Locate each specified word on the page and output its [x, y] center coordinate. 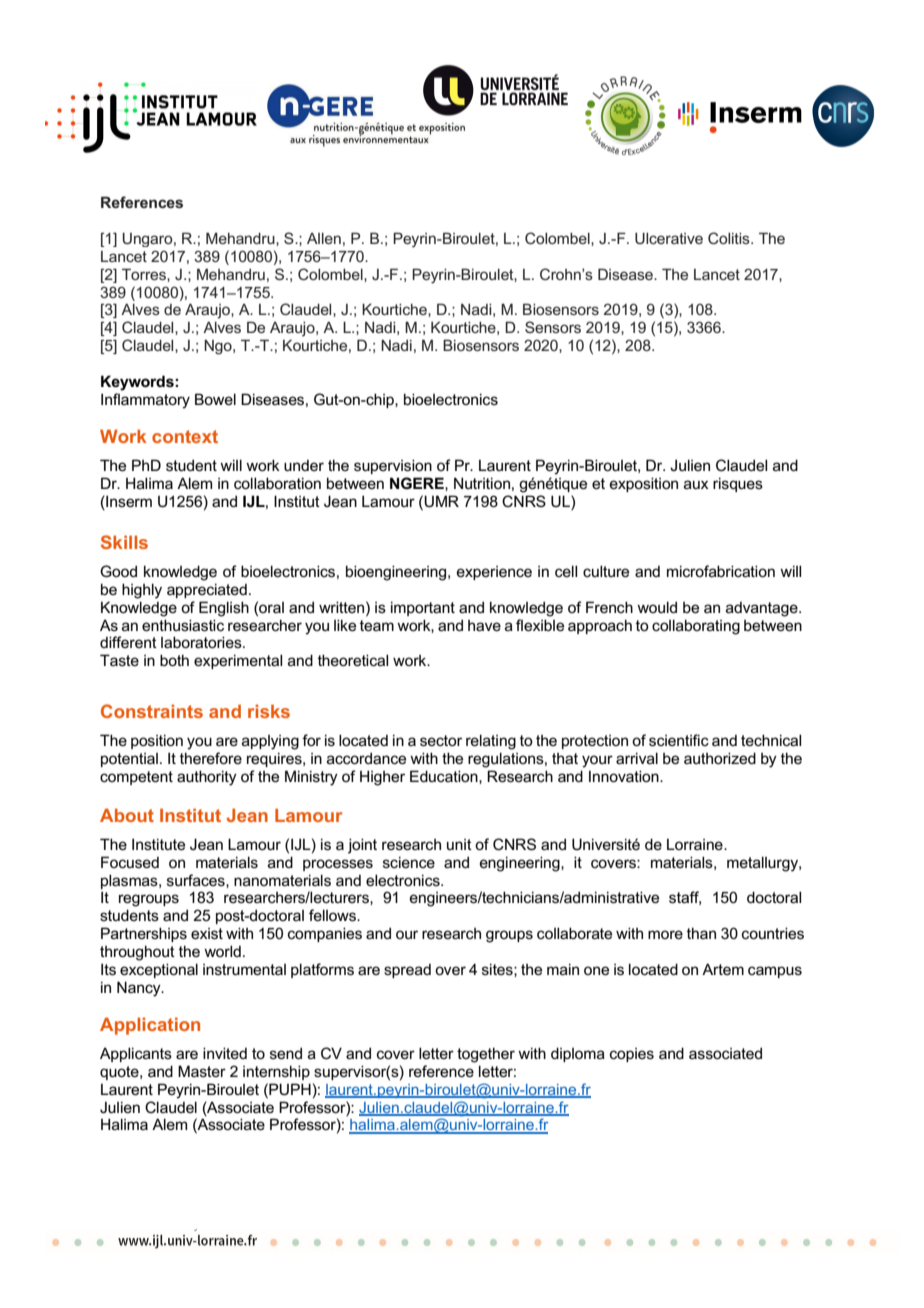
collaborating [696, 627]
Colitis [730, 238]
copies [632, 1055]
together [486, 1055]
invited [225, 1053]
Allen [324, 238]
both [174, 660]
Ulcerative [669, 238]
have [484, 625]
